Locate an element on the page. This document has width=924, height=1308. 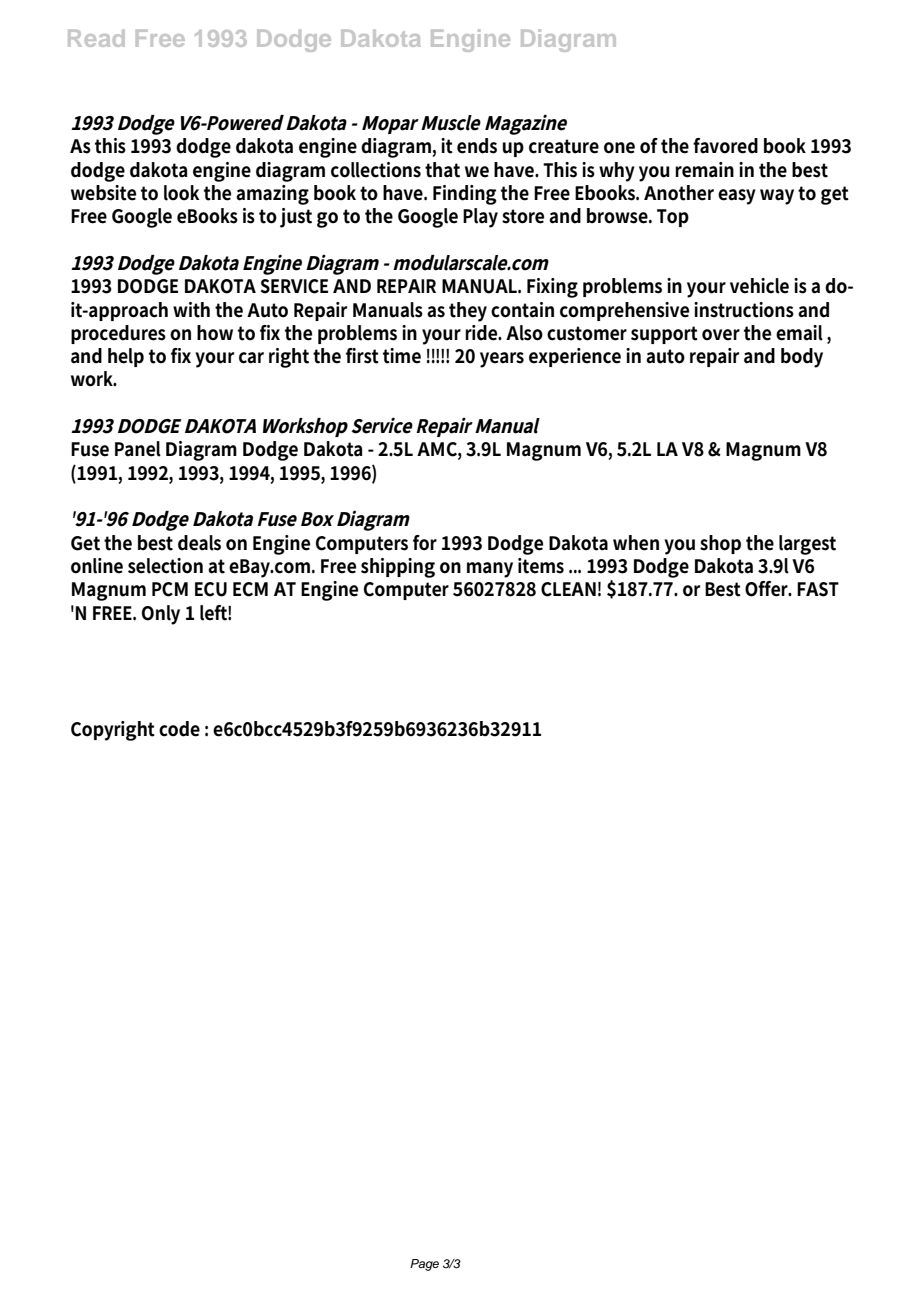
Offer is located at coordinates (768, 589).
